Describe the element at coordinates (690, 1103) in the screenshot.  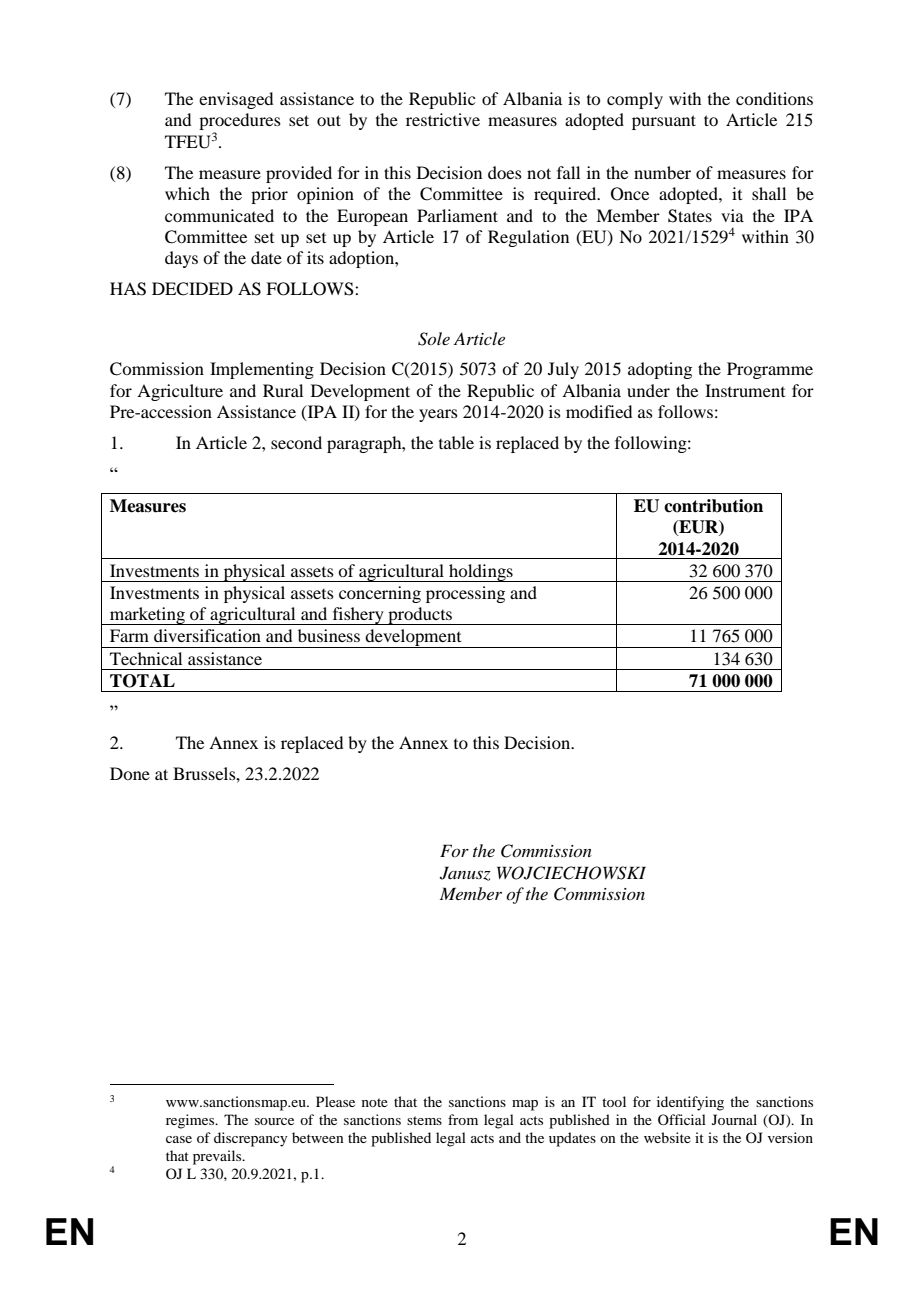
I see `identifying` at that location.
